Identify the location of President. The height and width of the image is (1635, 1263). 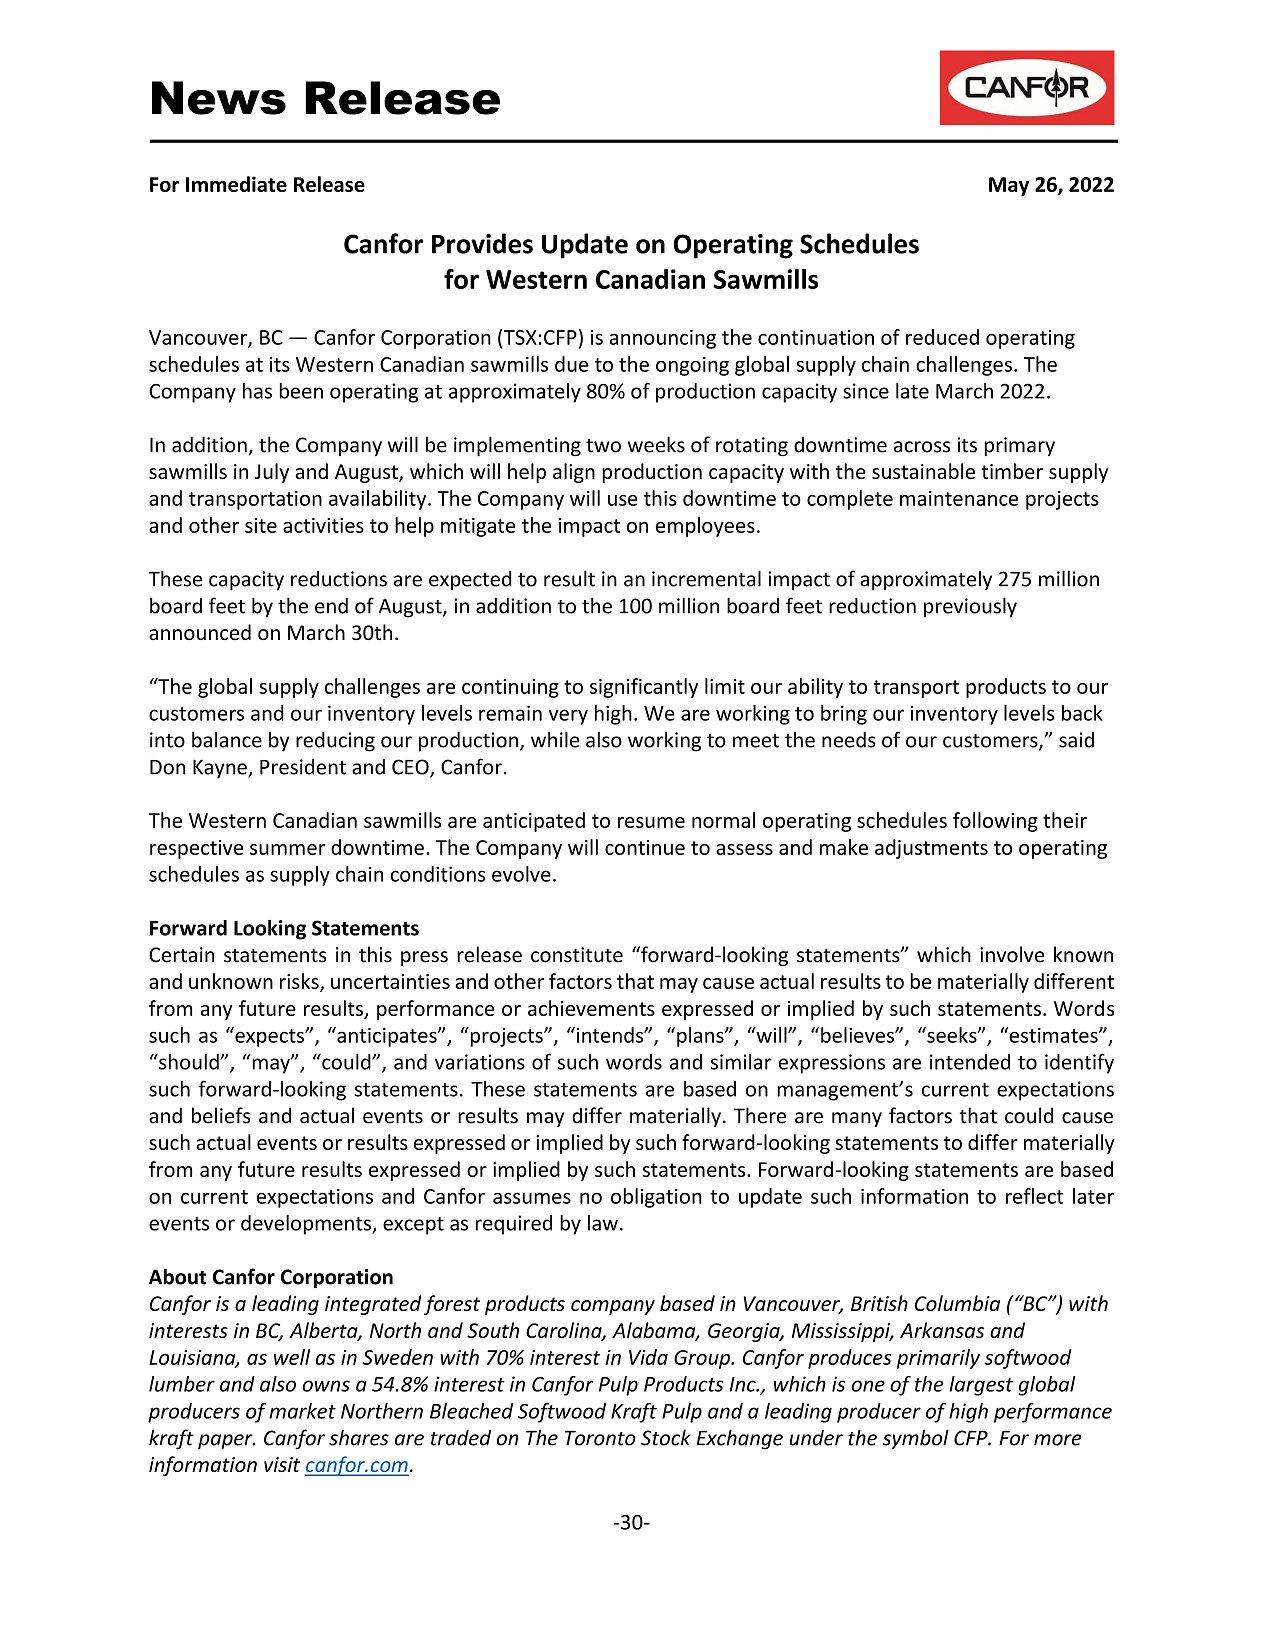
(303, 767).
